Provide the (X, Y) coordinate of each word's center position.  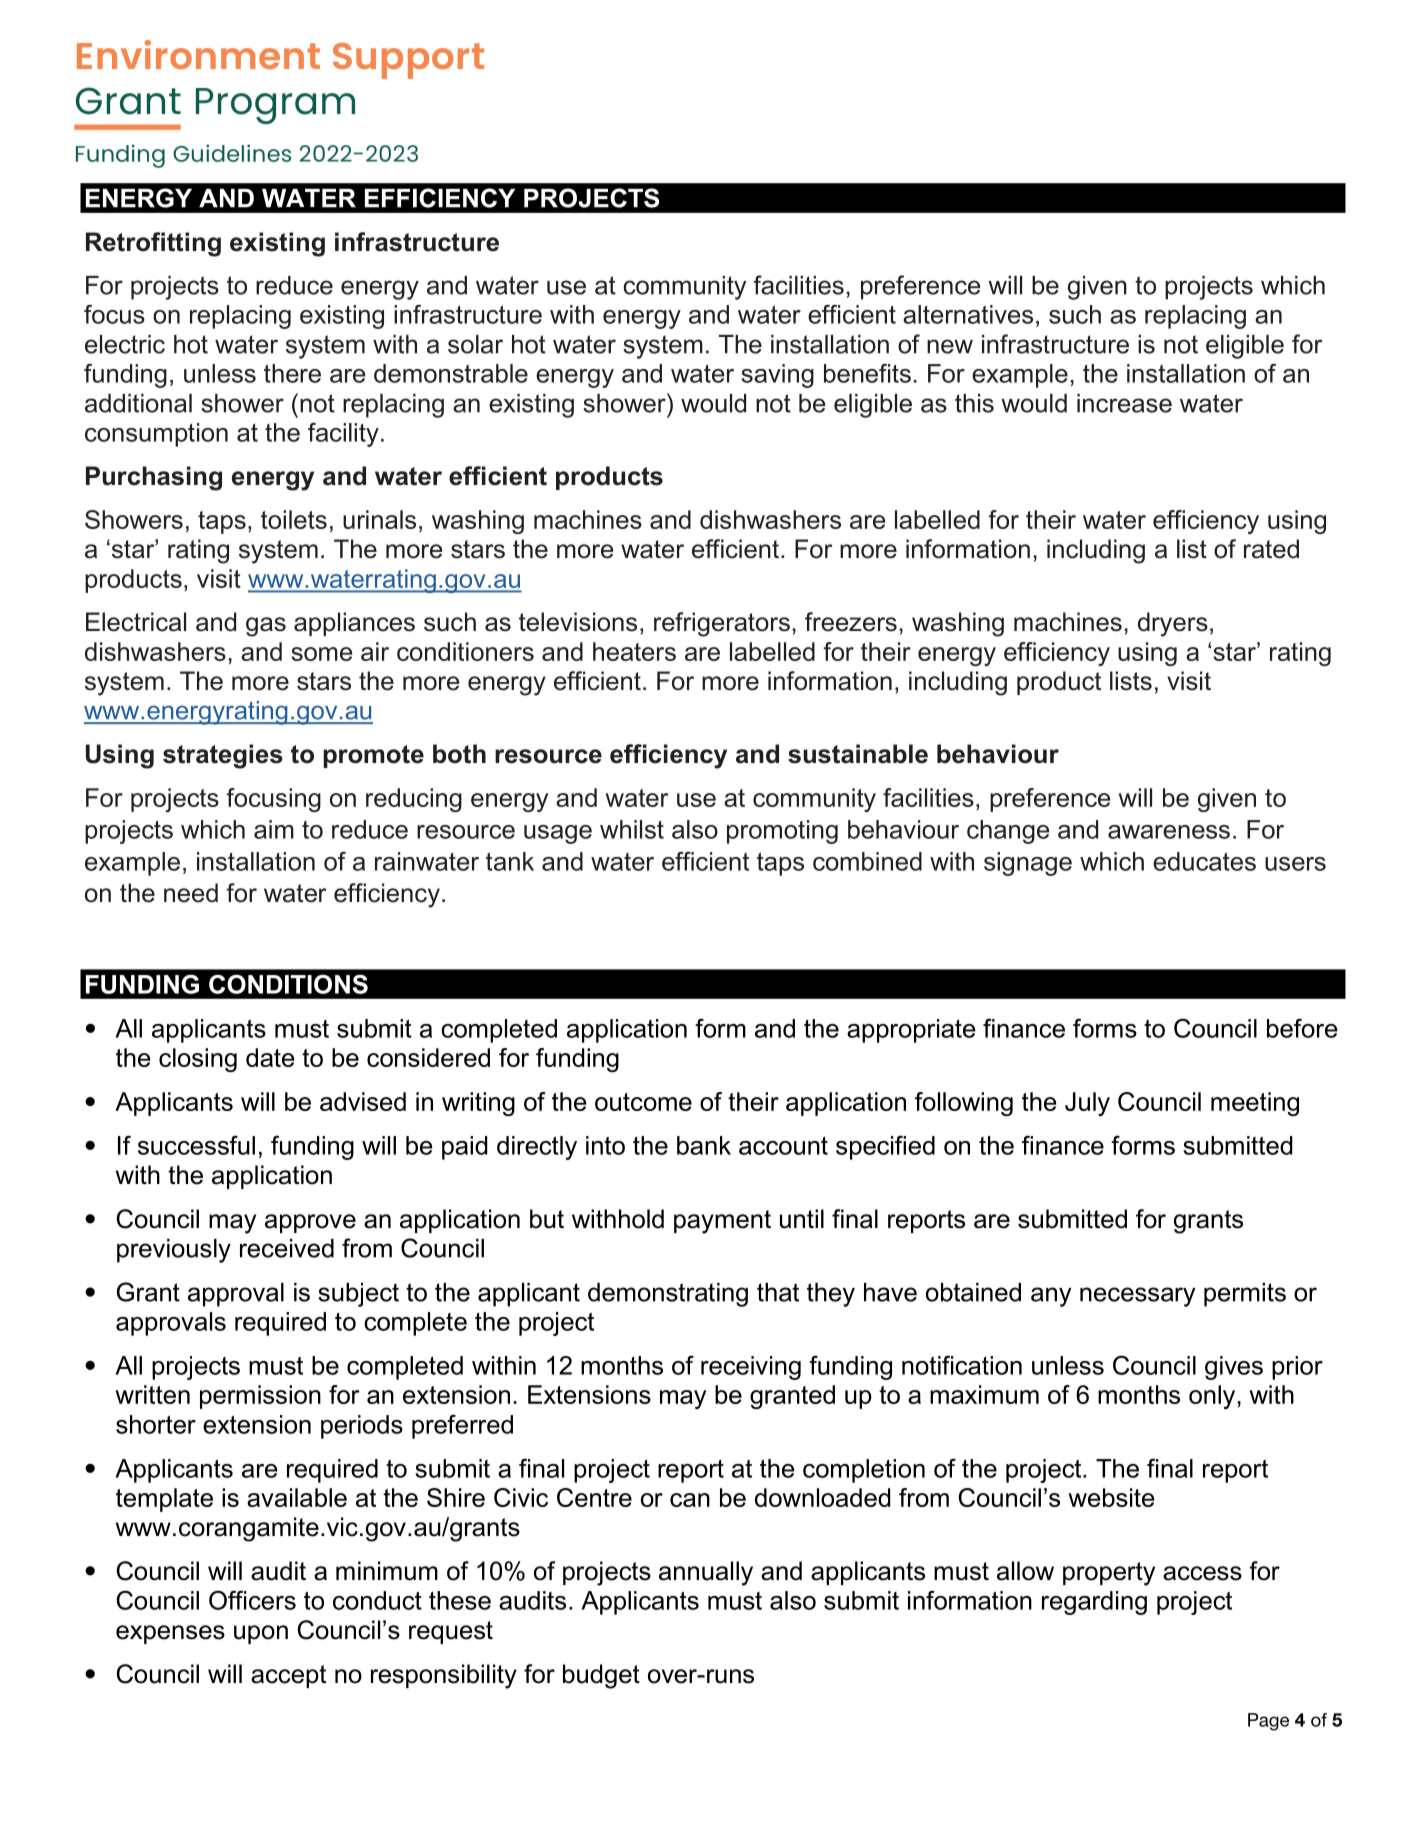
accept (288, 1676)
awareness (1169, 832)
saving (778, 376)
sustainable (858, 754)
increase (1124, 403)
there (292, 373)
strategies (223, 756)
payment (722, 1222)
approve (310, 1223)
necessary (1137, 1297)
